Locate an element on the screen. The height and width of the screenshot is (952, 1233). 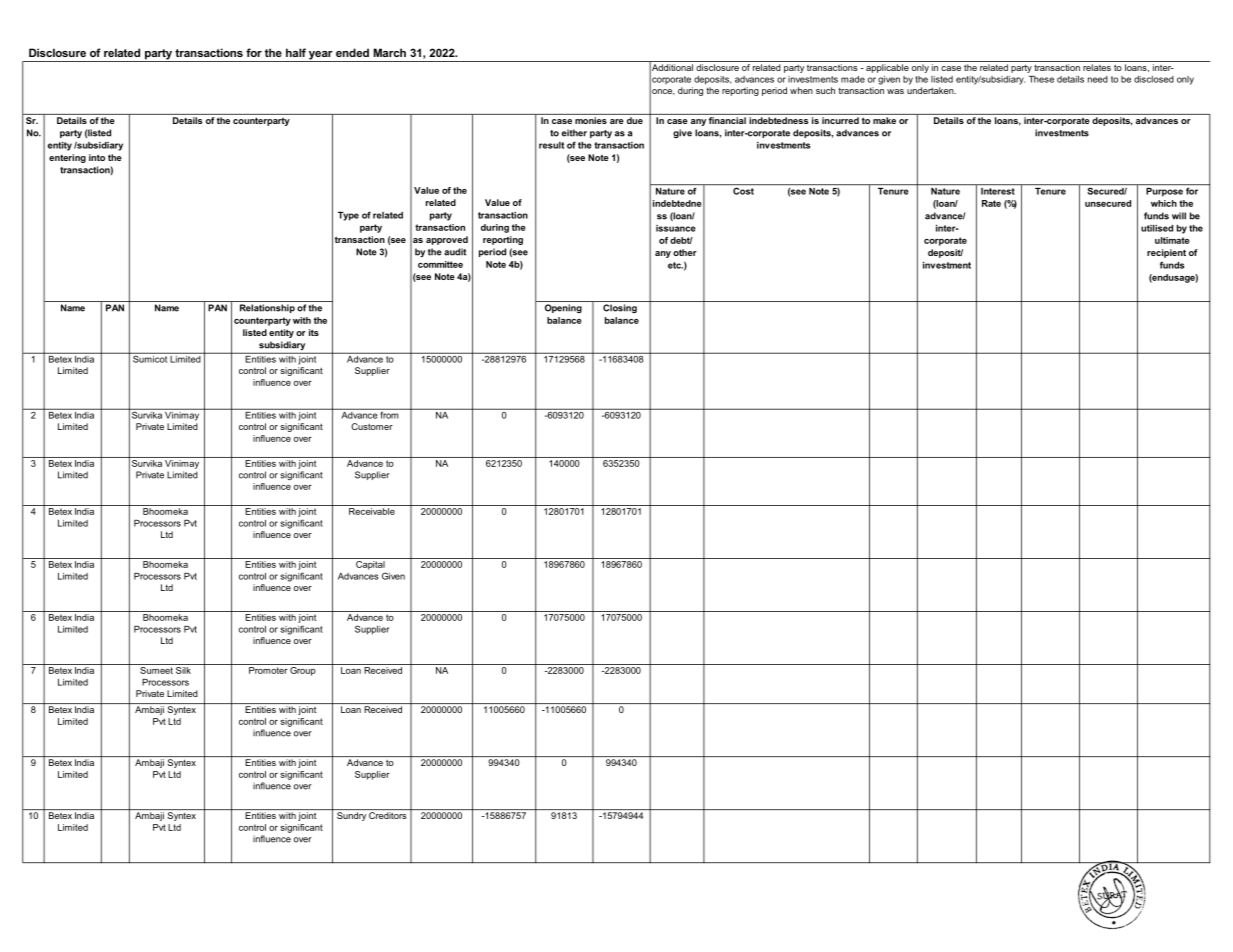
These is located at coordinates (1041, 79).
